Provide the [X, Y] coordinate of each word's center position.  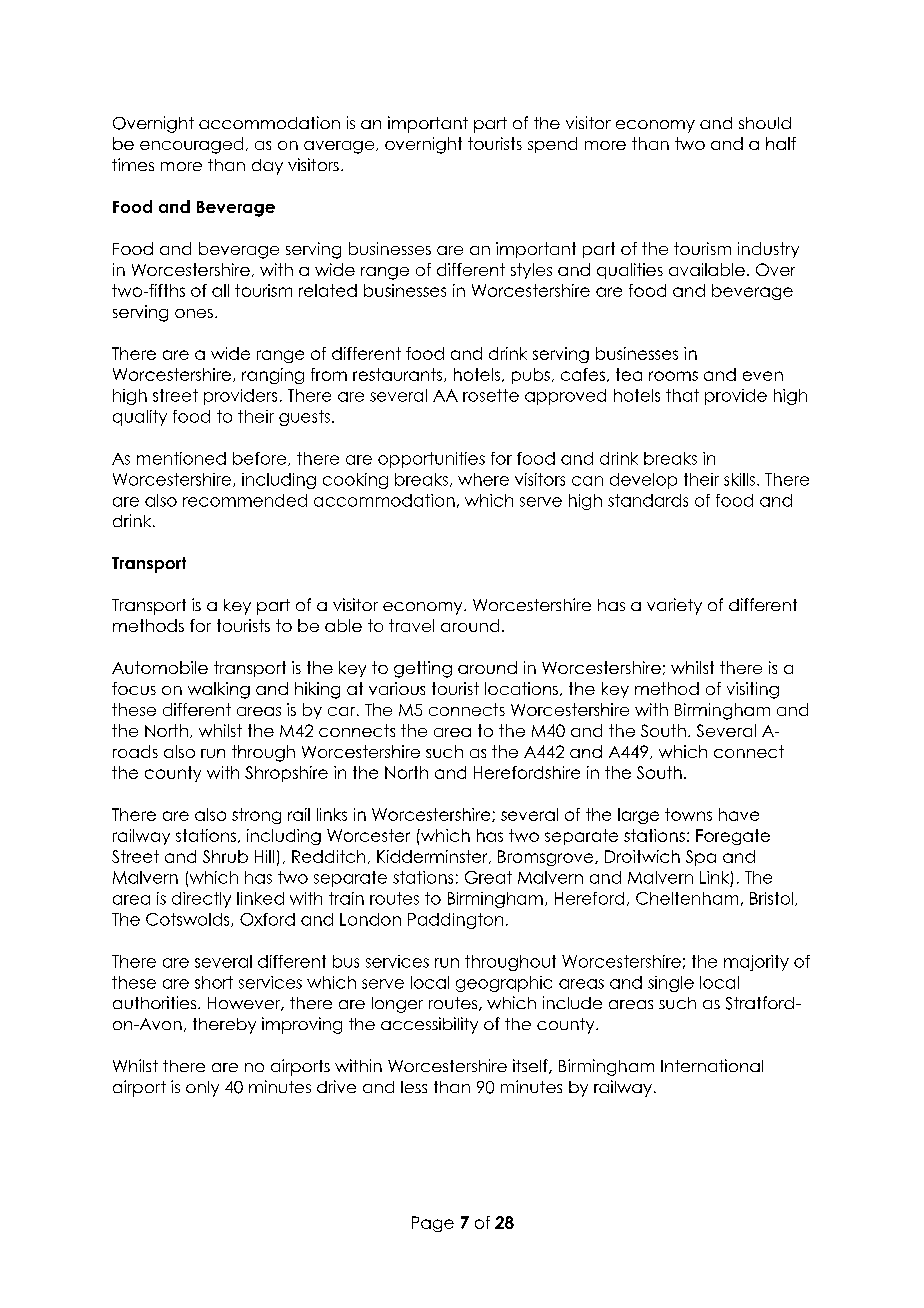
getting [423, 669]
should [765, 123]
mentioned [181, 458]
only [202, 1089]
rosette [491, 395]
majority [756, 963]
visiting [753, 690]
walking [219, 690]
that [682, 395]
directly [201, 900]
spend [552, 145]
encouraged [191, 145]
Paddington [455, 921]
